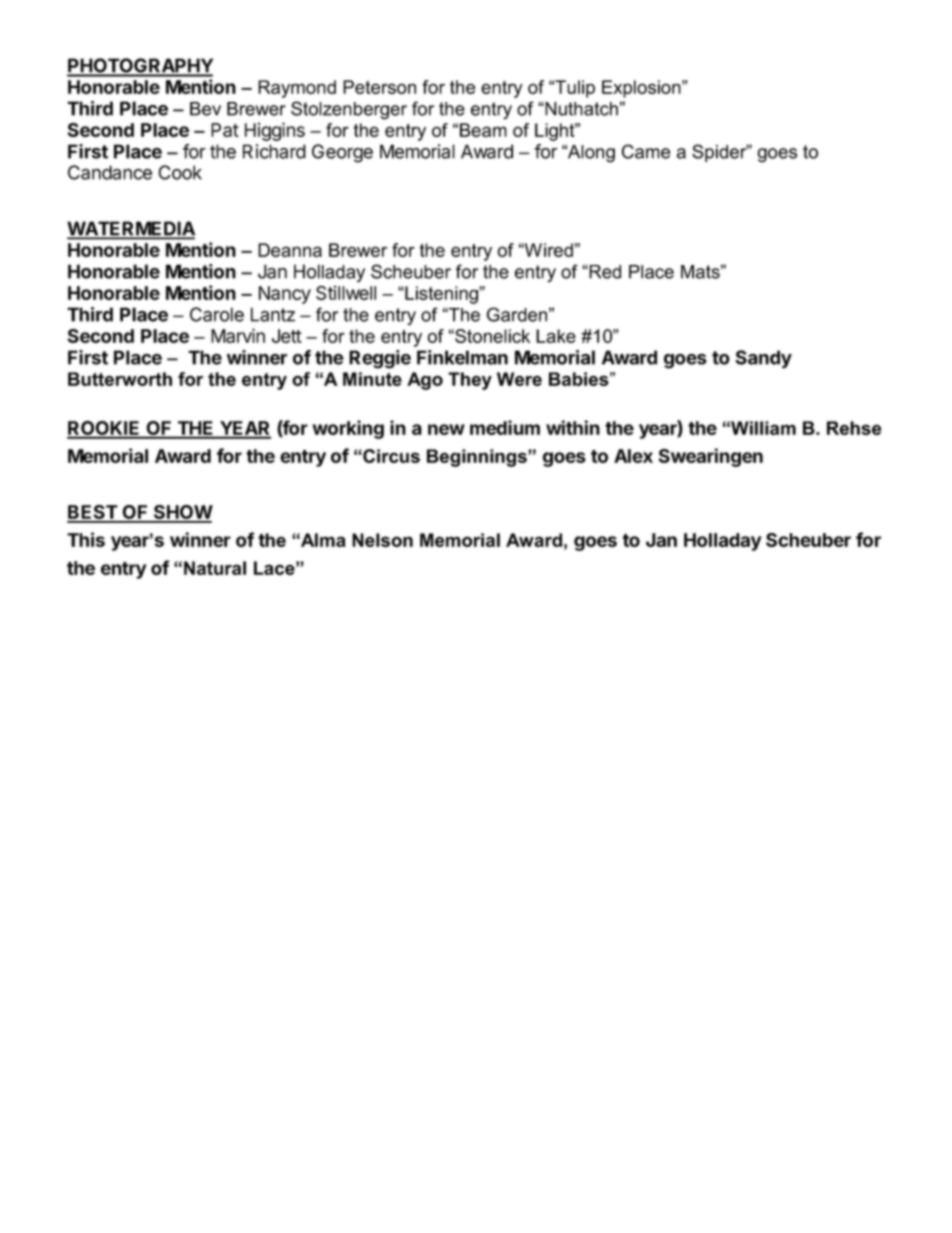 The image size is (952, 1233). What do you see at coordinates (215, 568) in the screenshot?
I see `Natural` at bounding box center [215, 568].
